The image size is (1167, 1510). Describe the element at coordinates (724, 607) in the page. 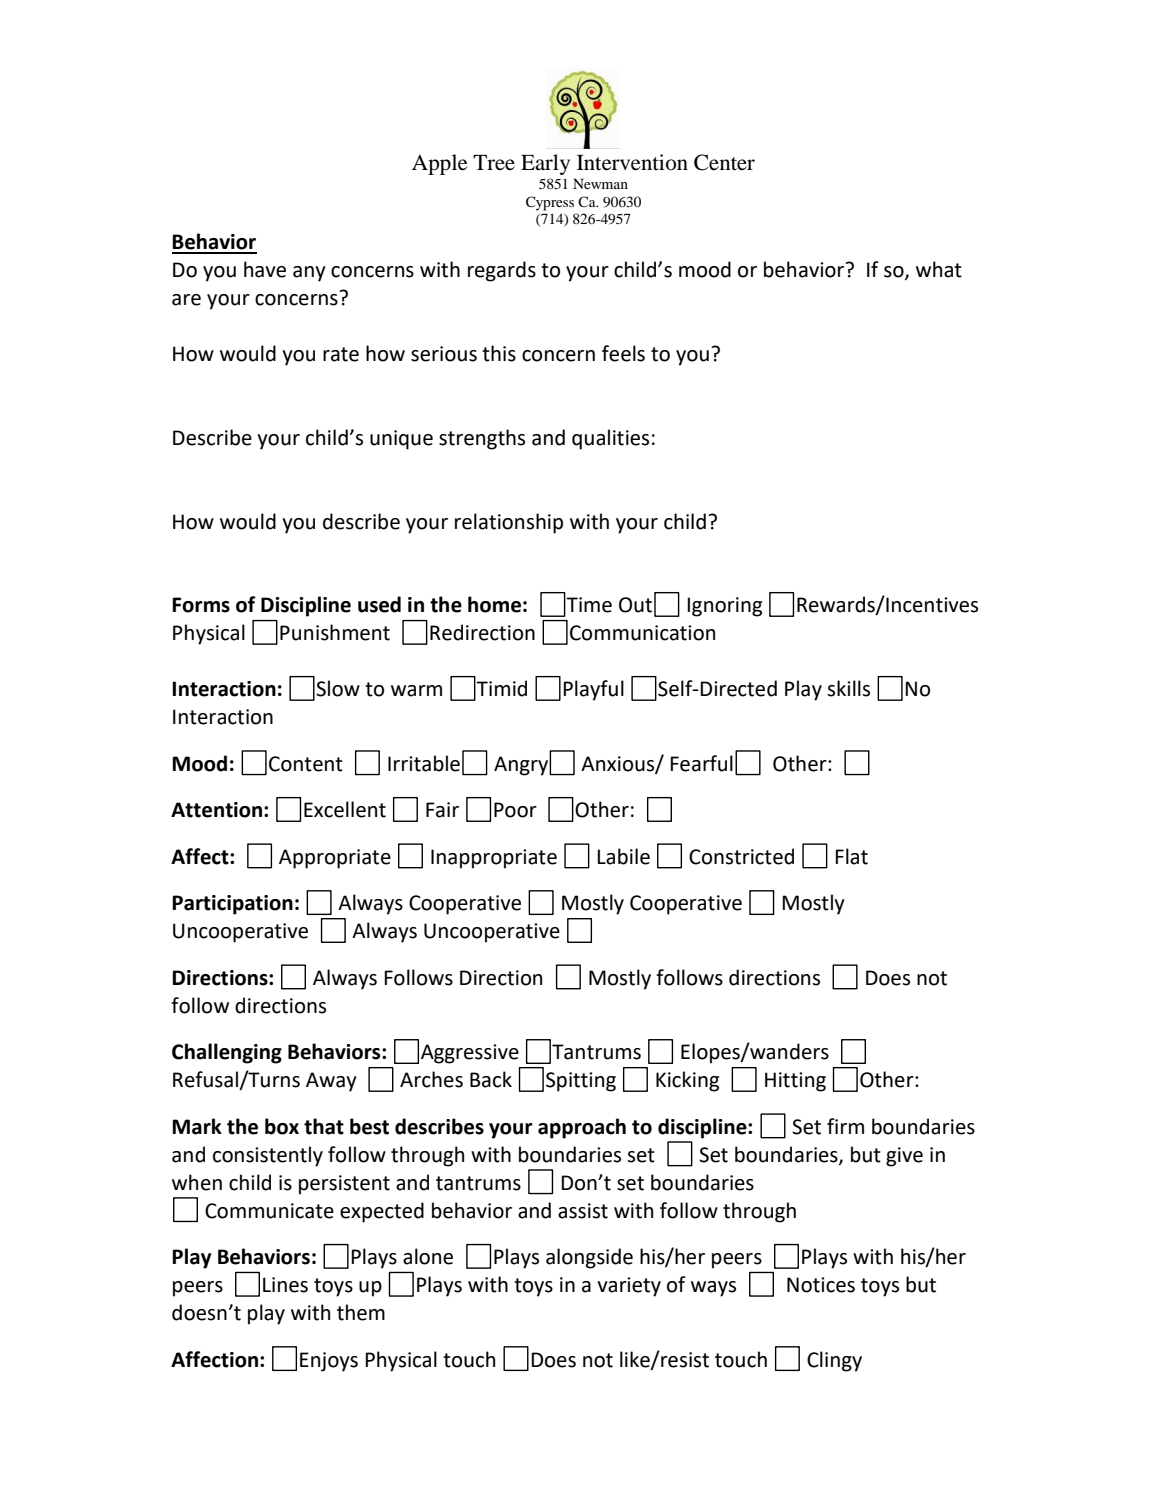

I see `Ignoring` at that location.
